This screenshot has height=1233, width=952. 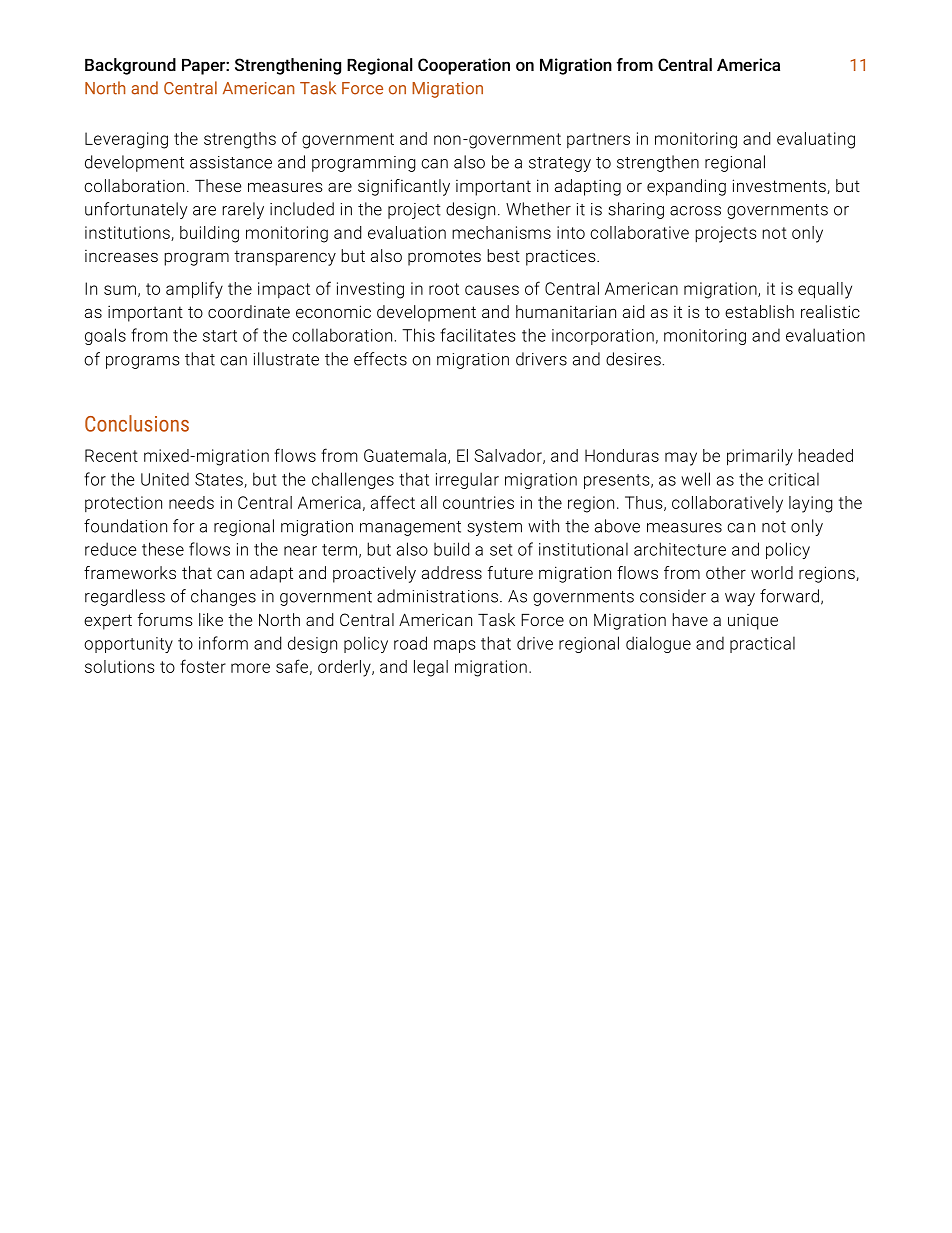 What do you see at coordinates (501, 232) in the screenshot?
I see `mechanisms` at bounding box center [501, 232].
